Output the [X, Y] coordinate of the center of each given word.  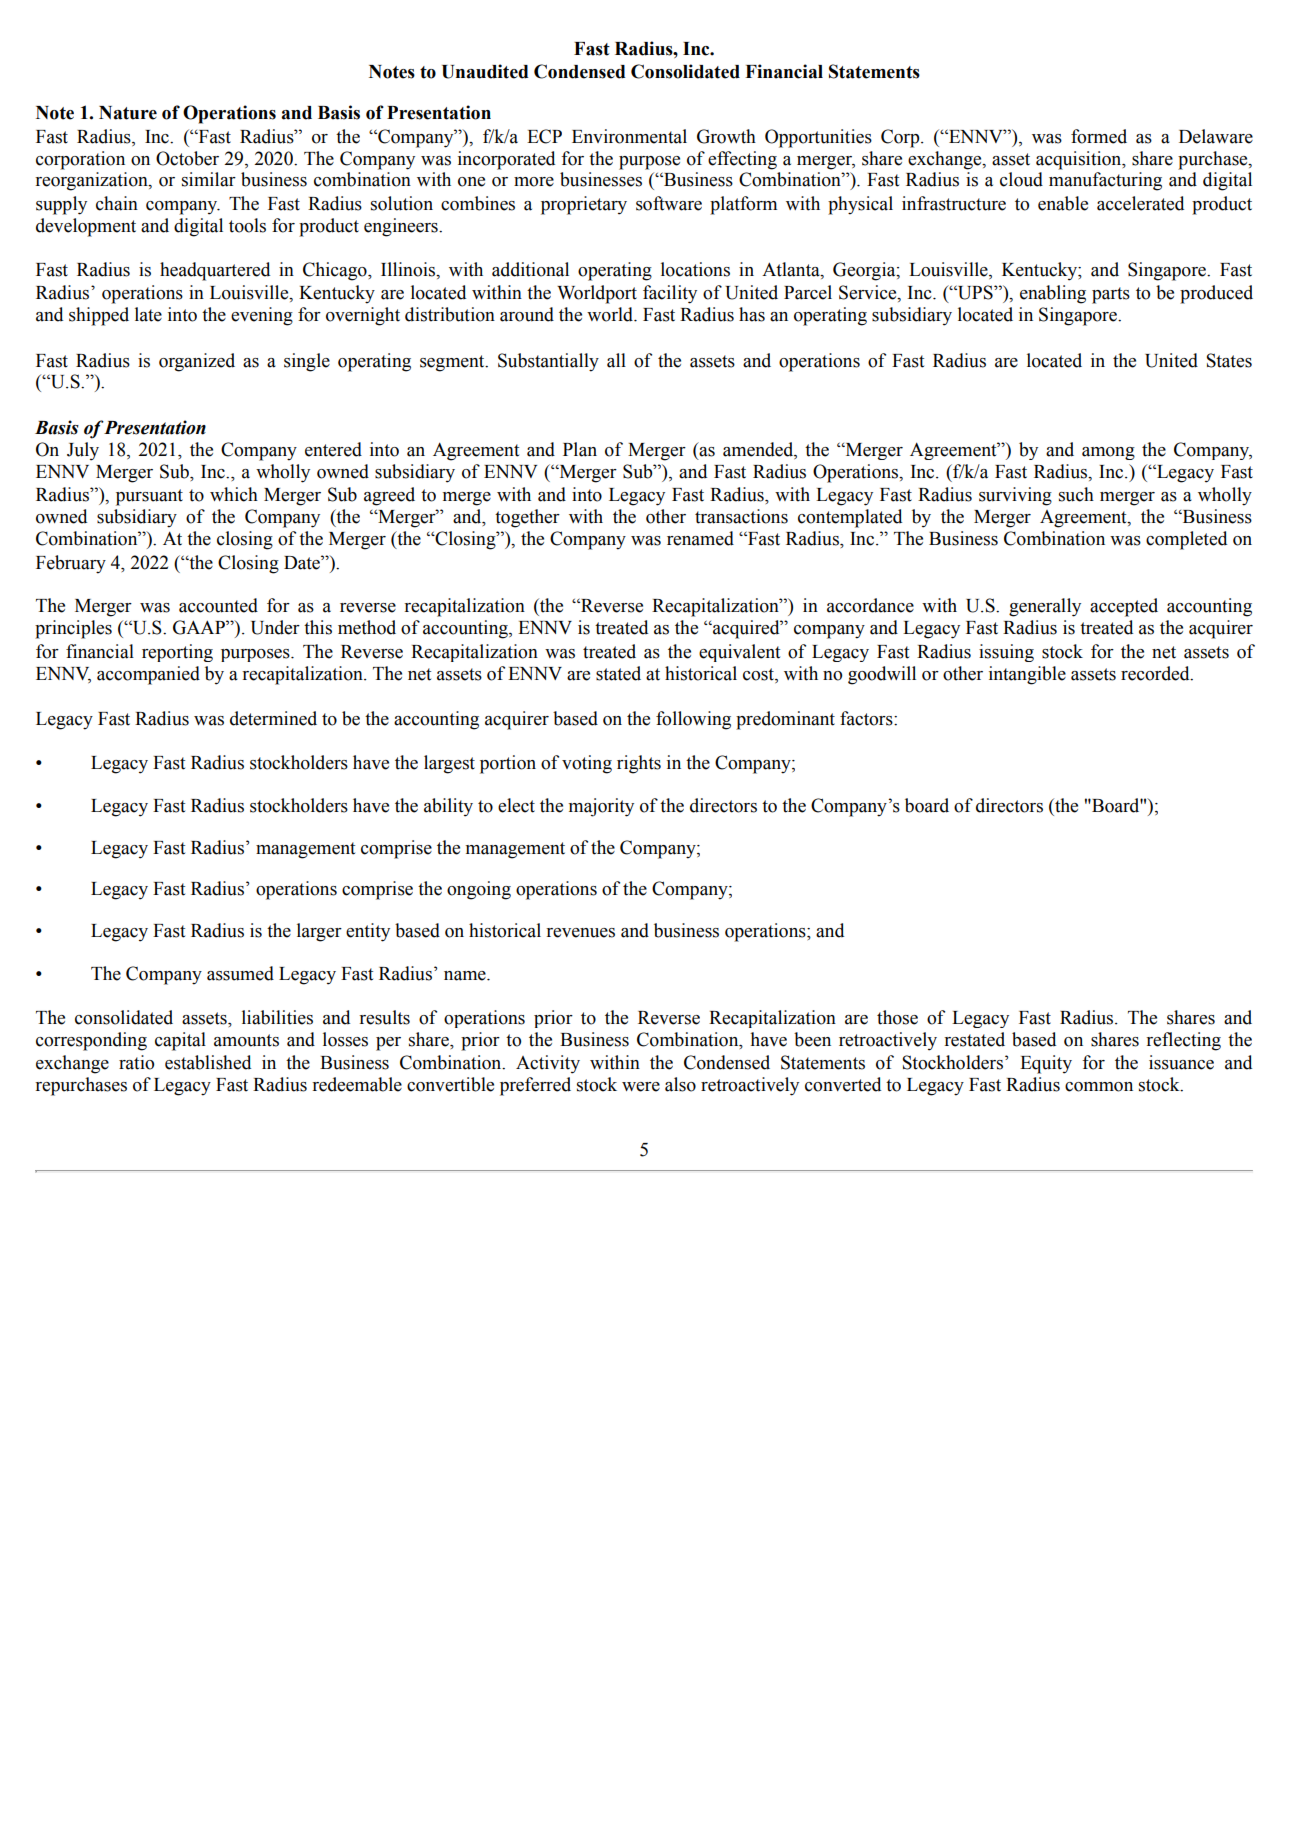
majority [601, 807]
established [208, 1062]
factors [867, 718]
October [187, 158]
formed [1099, 136]
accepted [1124, 607]
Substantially [548, 362]
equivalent [739, 653]
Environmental [629, 136]
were [641, 1087]
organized [197, 362]
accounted [218, 605]
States [1229, 360]
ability [448, 807]
